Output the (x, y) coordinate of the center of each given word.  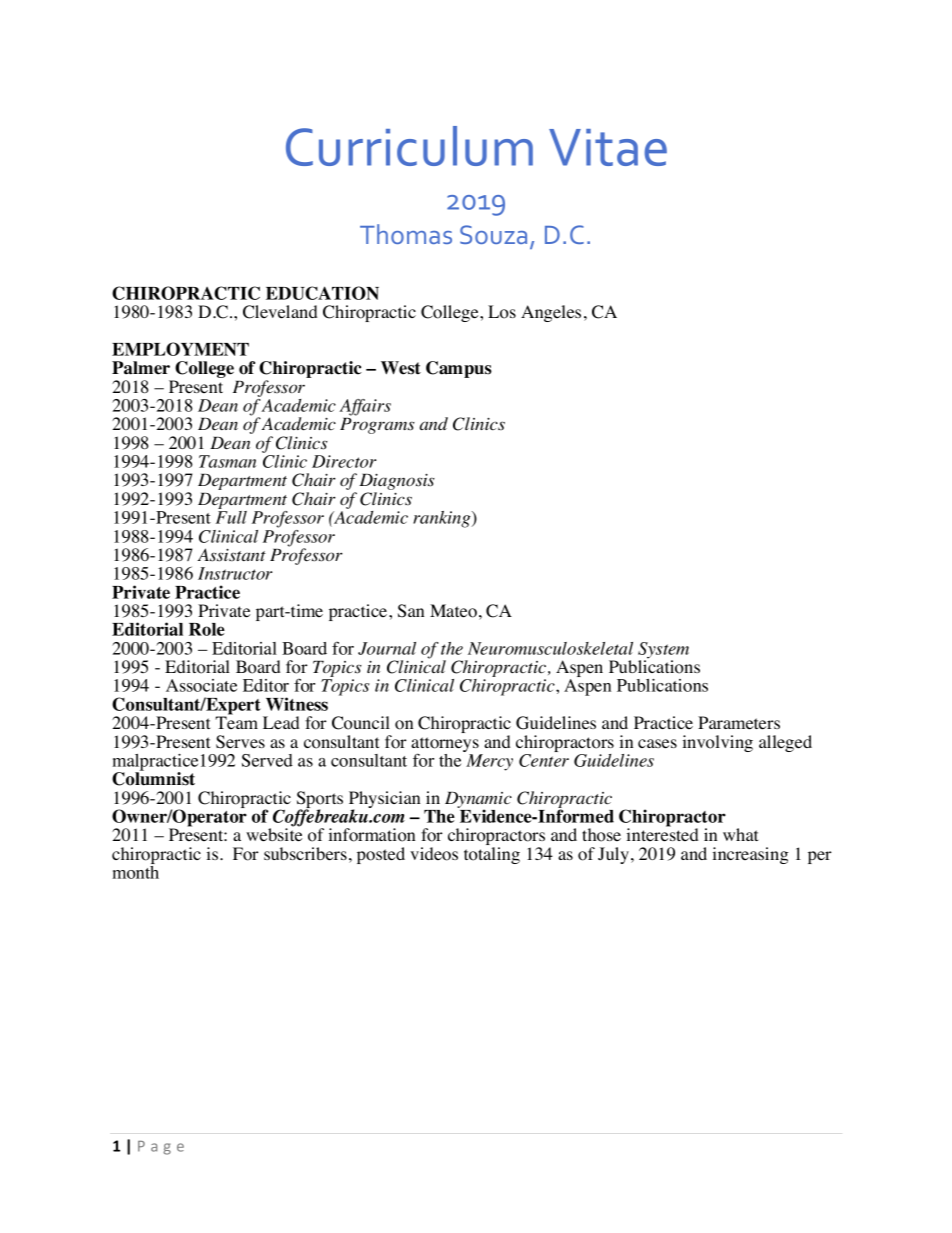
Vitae (608, 147)
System (663, 651)
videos (434, 854)
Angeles (551, 313)
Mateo (453, 611)
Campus (459, 369)
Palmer (141, 368)
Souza (493, 234)
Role (207, 629)
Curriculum (409, 146)
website (274, 834)
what (740, 834)
